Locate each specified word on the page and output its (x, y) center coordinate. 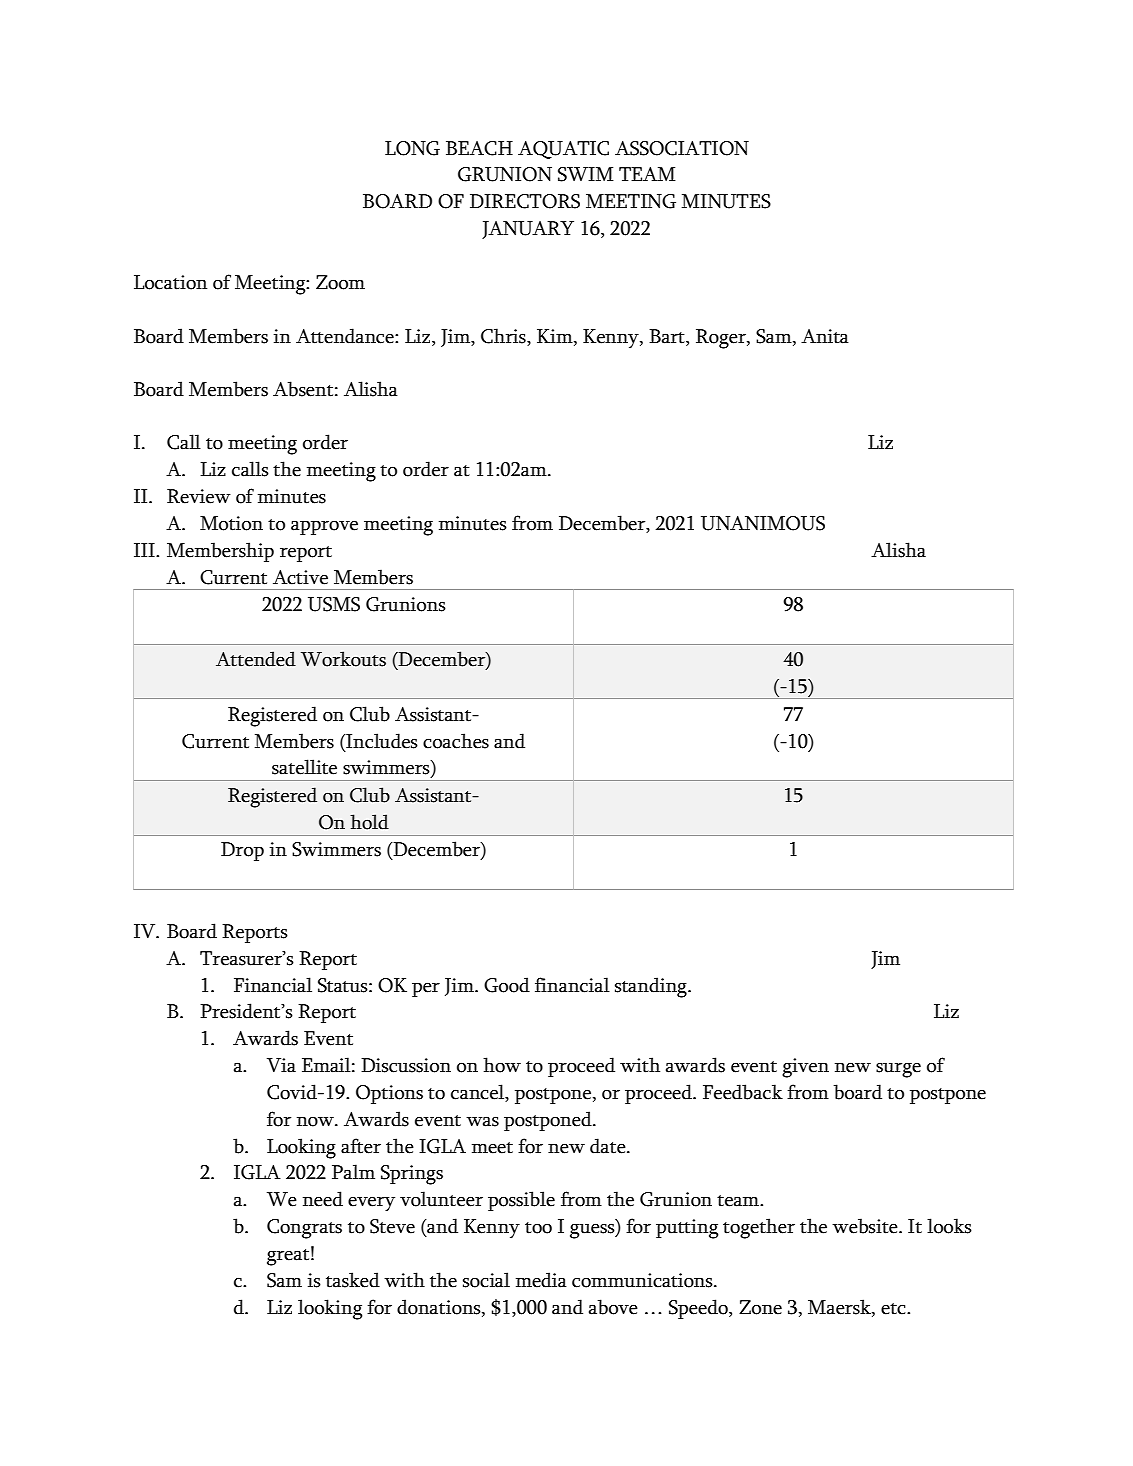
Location (170, 282)
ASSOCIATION (682, 148)
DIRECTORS (525, 201)
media (541, 1280)
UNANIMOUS (763, 523)
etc (894, 1309)
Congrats (304, 1229)
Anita (825, 336)
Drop (242, 851)
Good (507, 985)
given (805, 1068)
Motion (231, 523)
